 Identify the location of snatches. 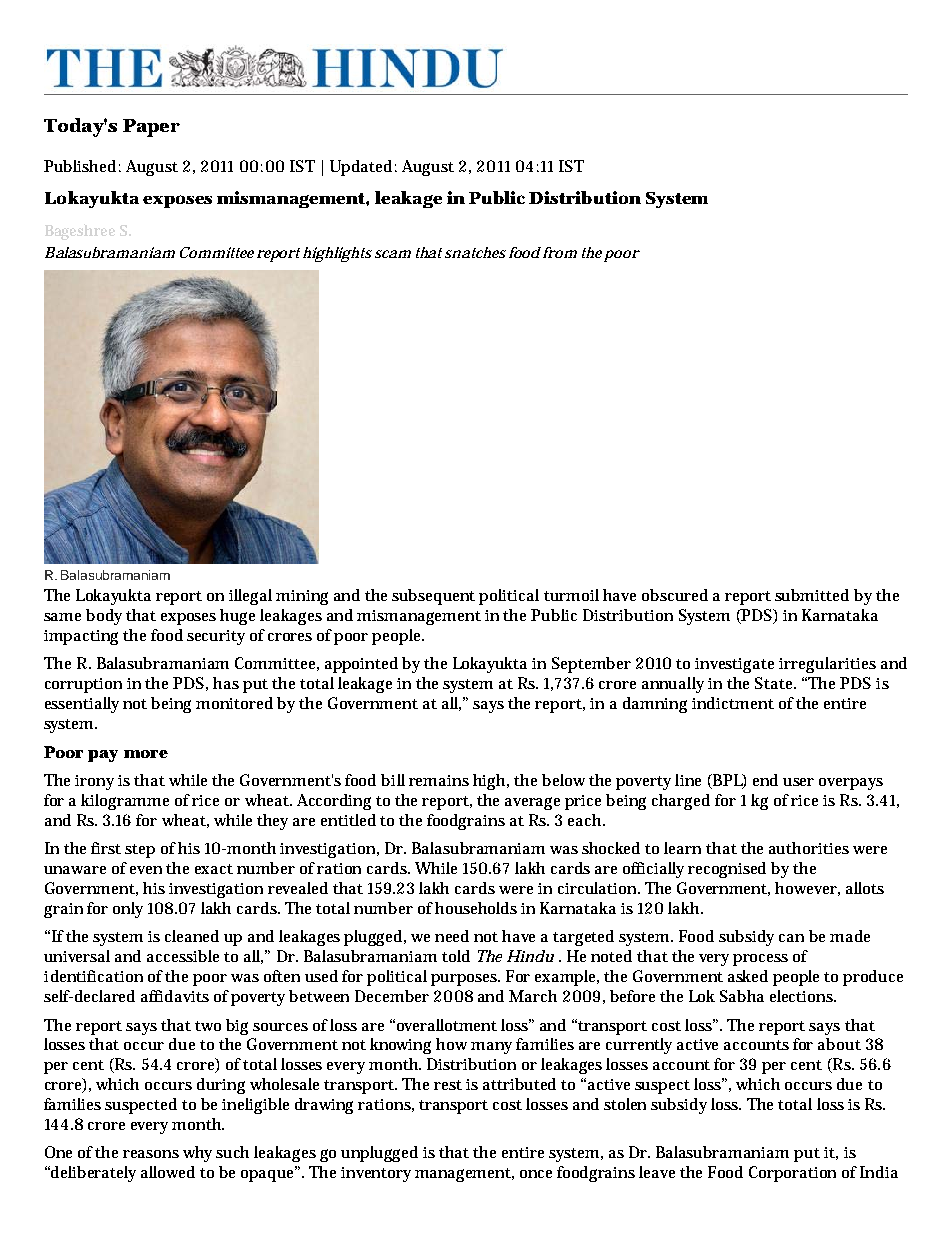
(475, 252).
